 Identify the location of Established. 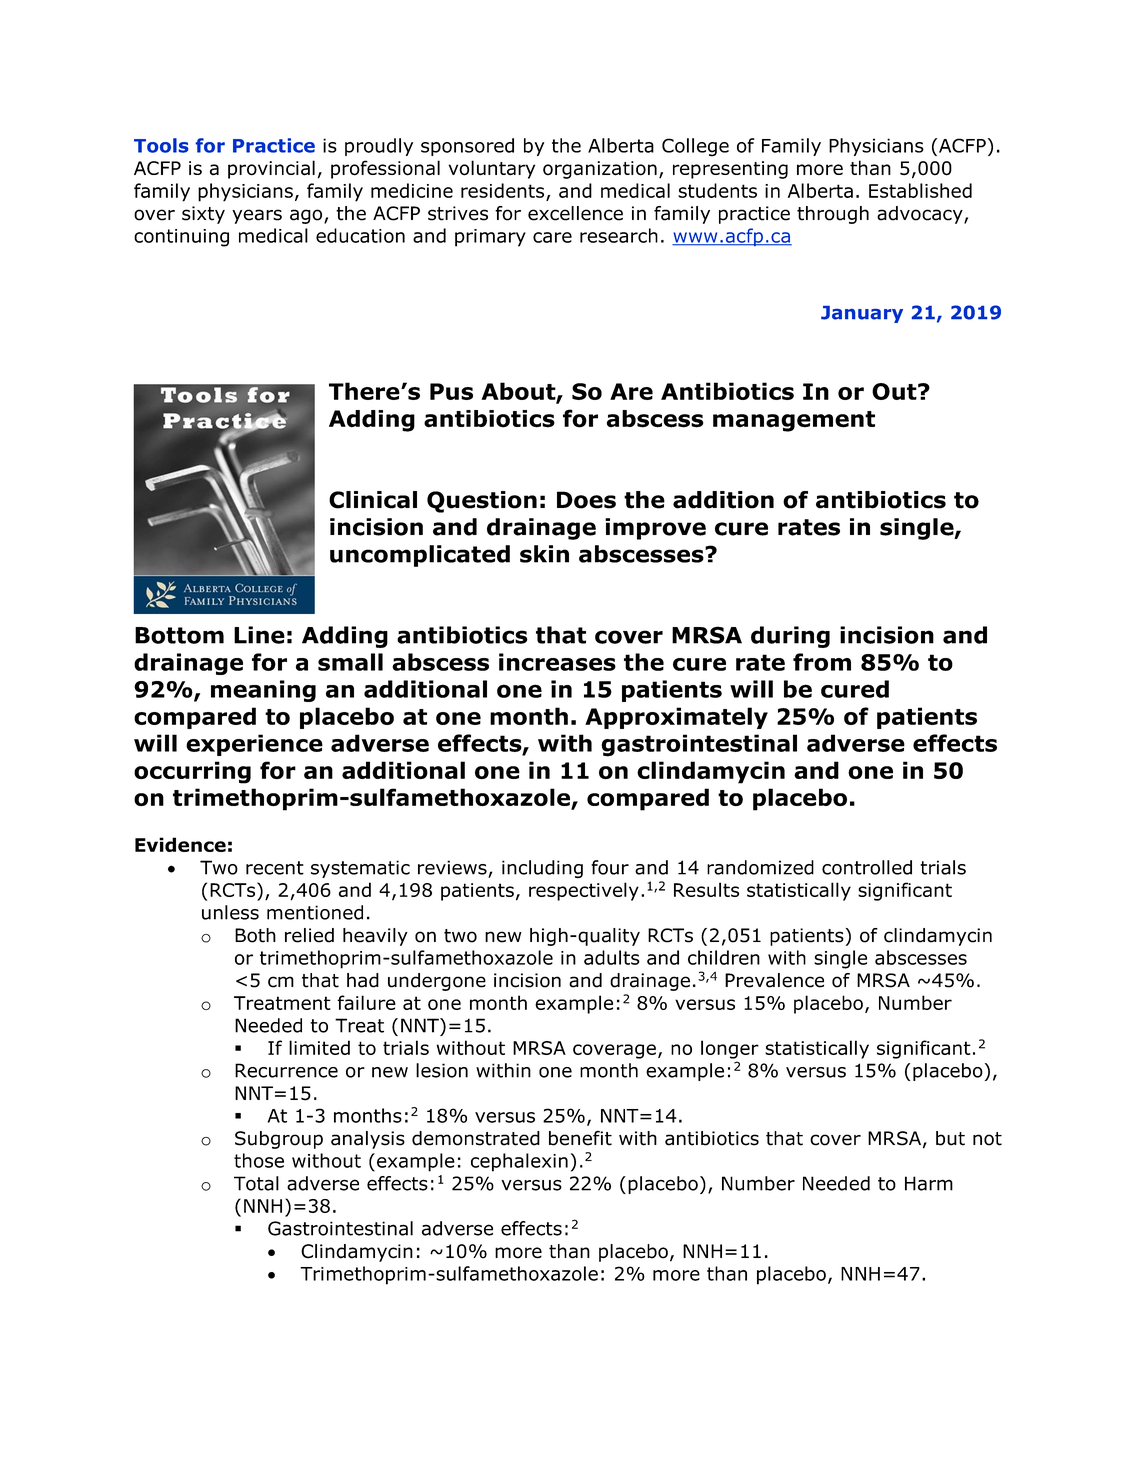
(920, 190).
